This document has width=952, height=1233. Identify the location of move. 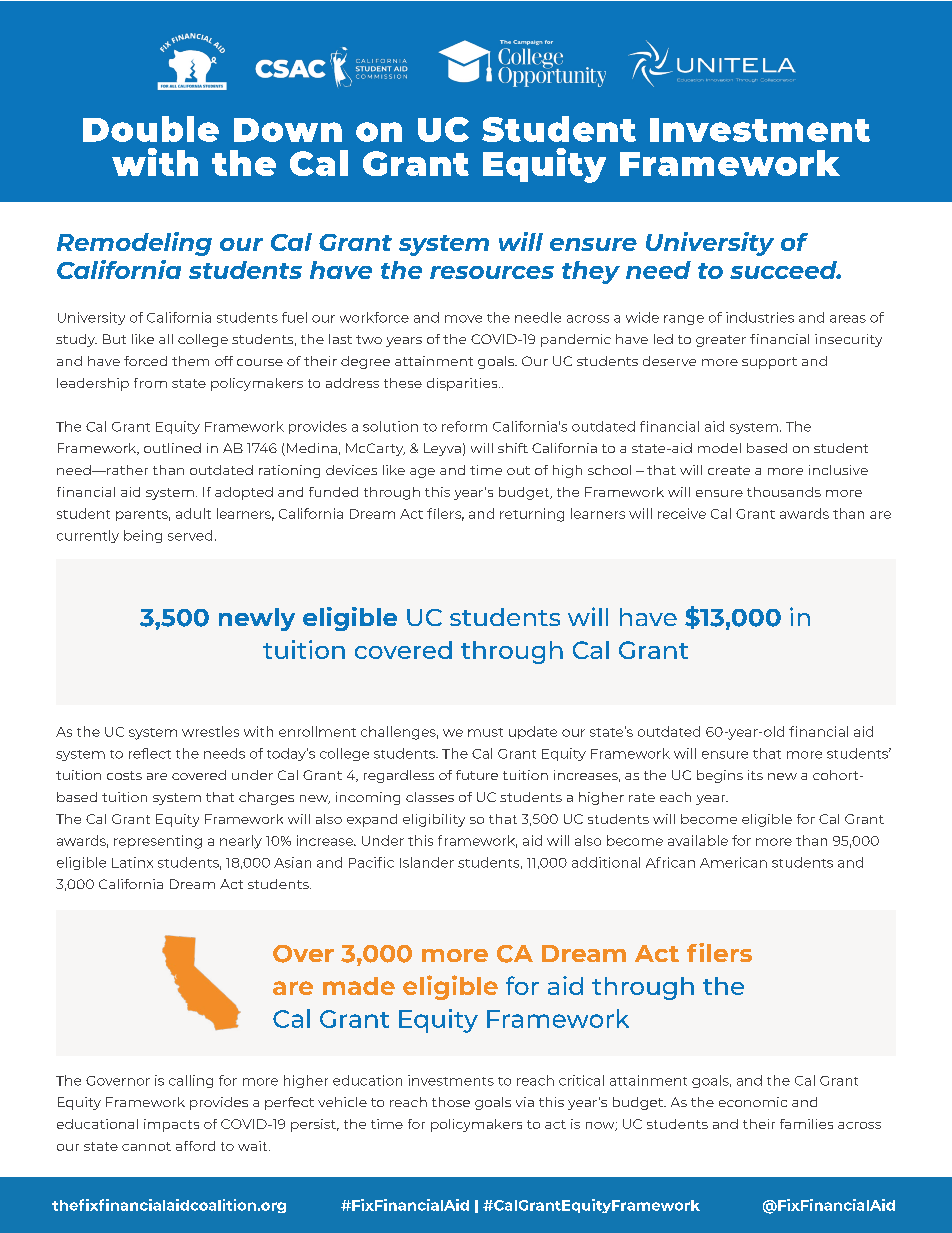
(463, 319).
